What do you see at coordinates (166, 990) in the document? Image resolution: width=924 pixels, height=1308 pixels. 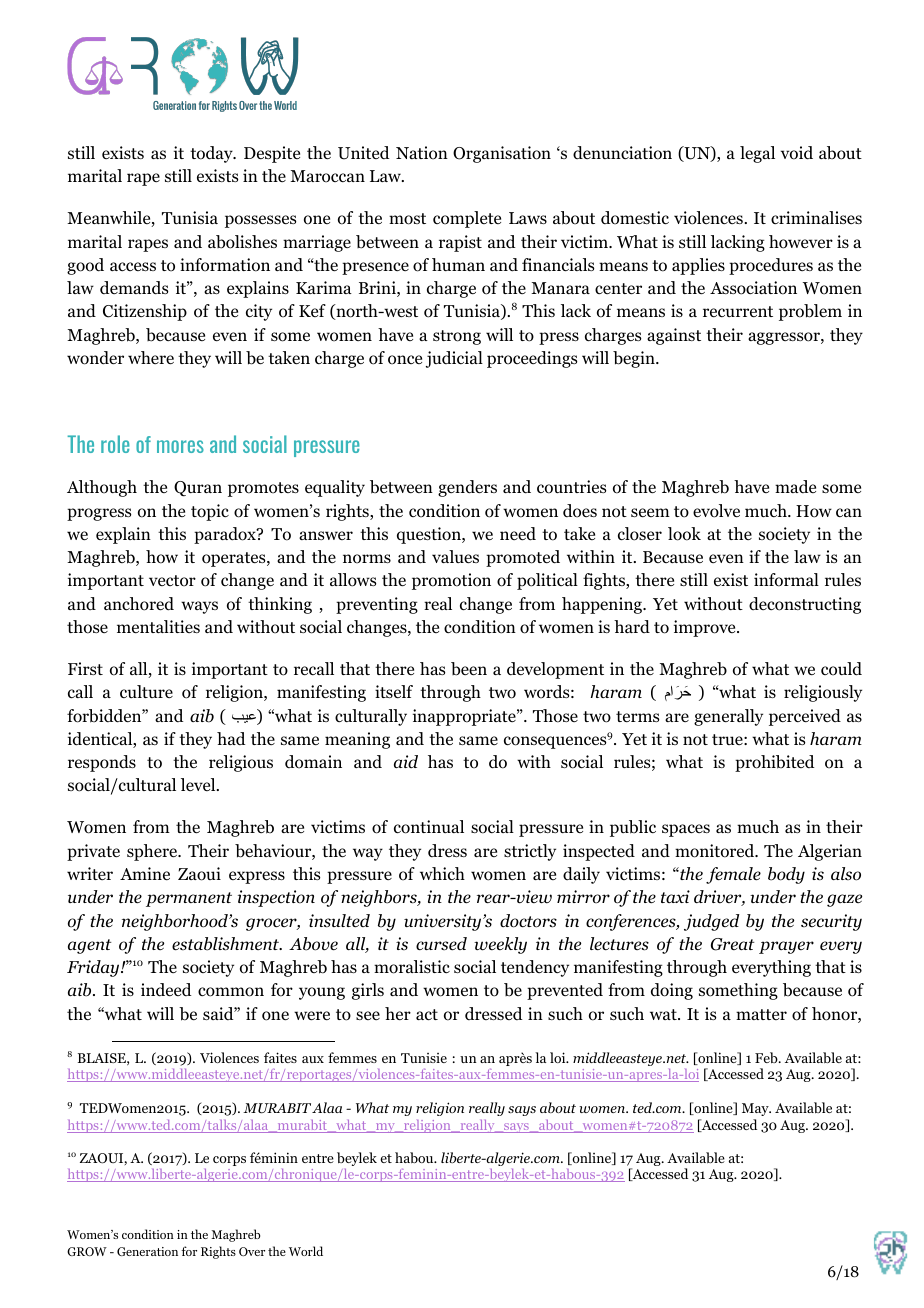 I see `indeed` at bounding box center [166, 990].
